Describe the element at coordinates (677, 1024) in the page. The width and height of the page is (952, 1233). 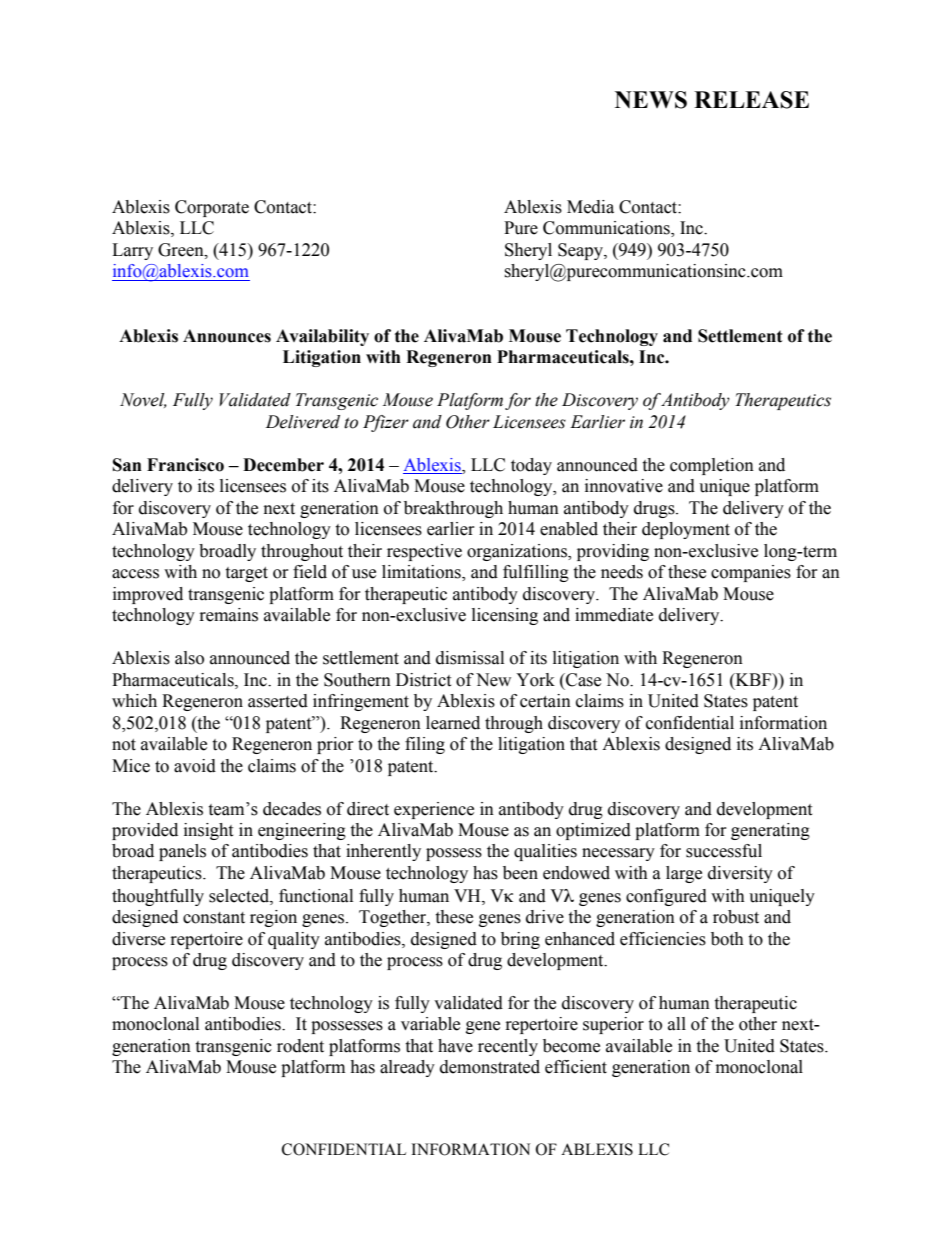
I see `all` at that location.
